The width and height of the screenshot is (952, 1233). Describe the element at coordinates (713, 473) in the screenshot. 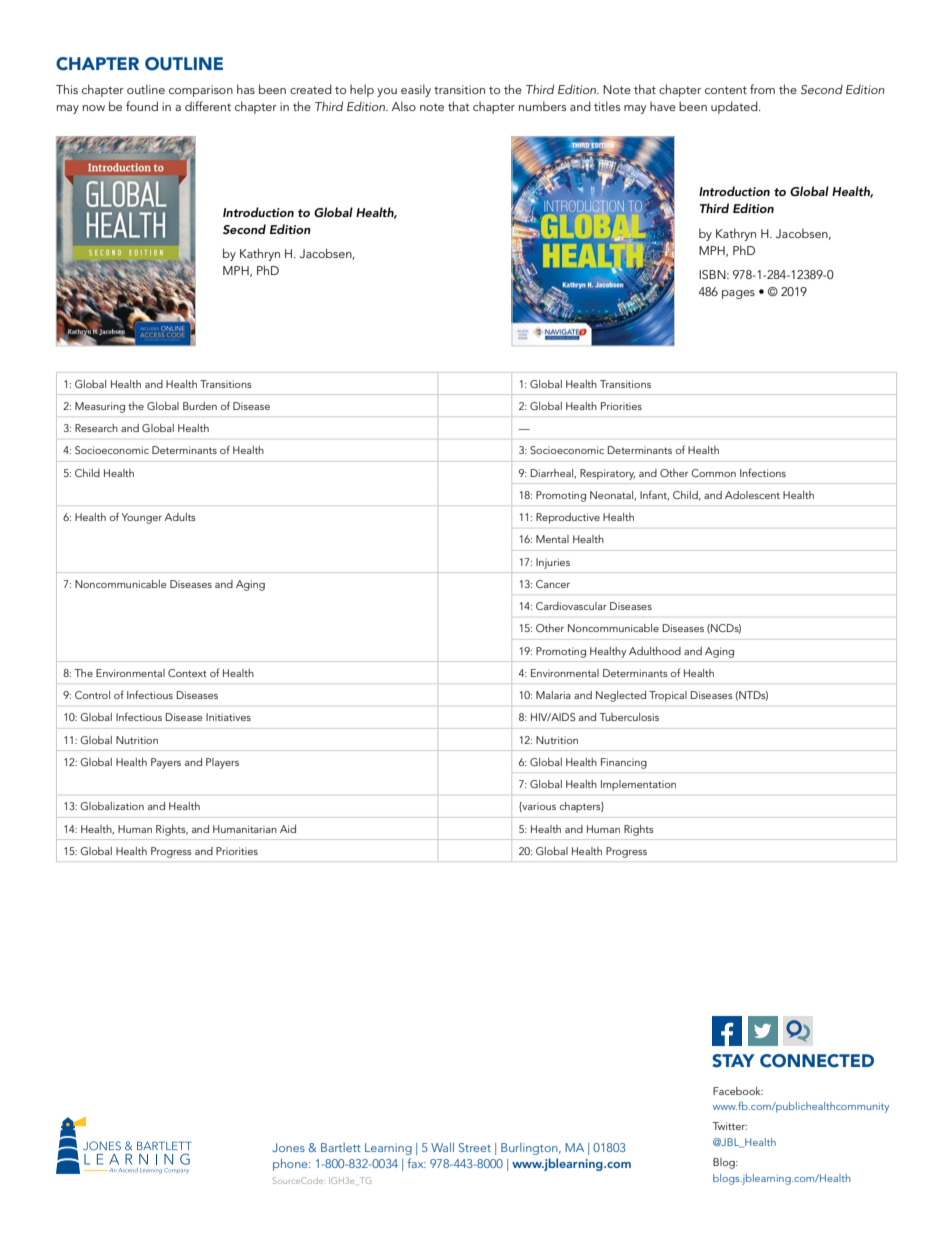

I see `Common` at that location.
